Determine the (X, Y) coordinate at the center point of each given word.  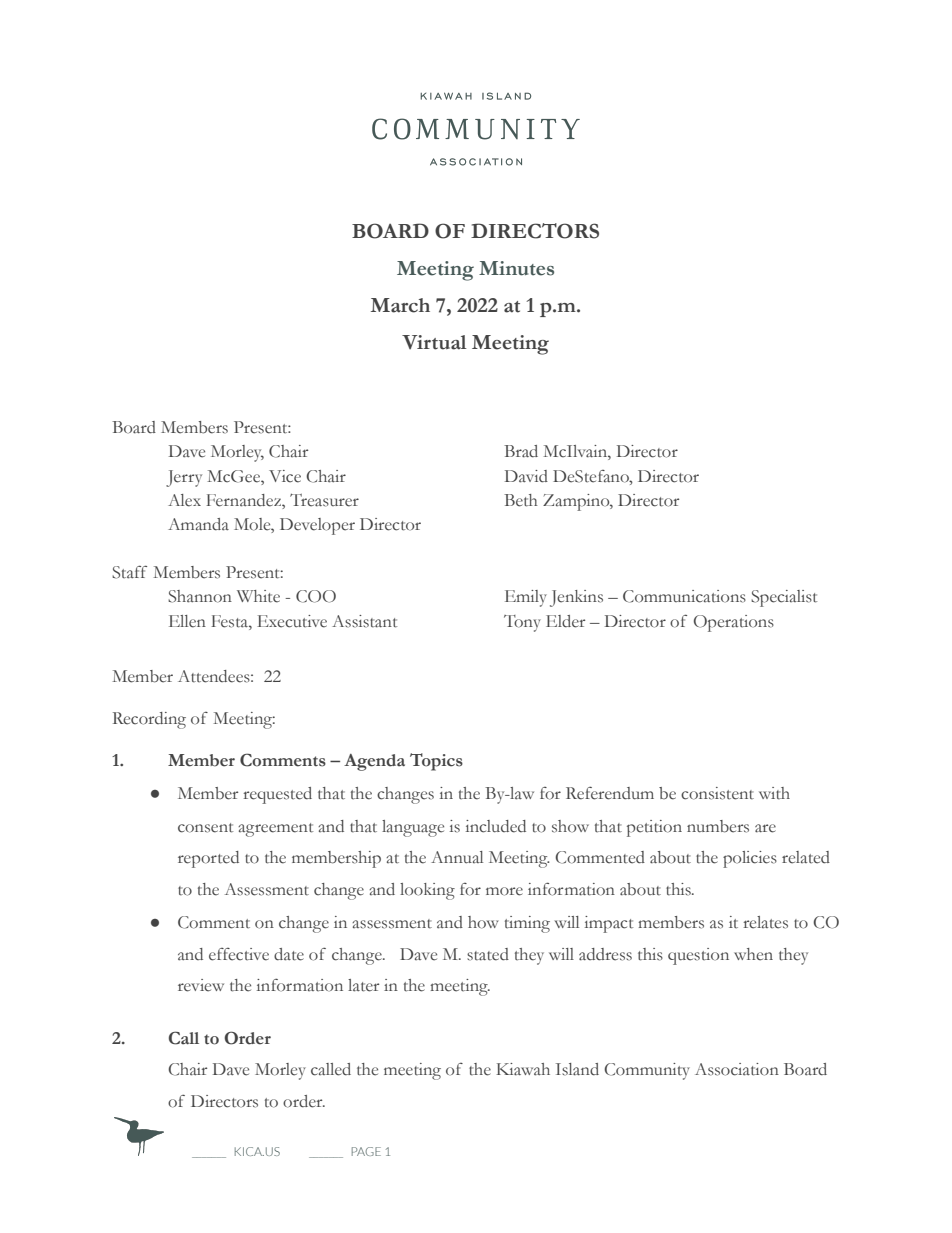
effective (239, 954)
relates (765, 922)
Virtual (434, 342)
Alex (184, 500)
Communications (684, 596)
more (504, 891)
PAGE (366, 1151)
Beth (521, 500)
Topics (436, 762)
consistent (717, 793)
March (400, 305)
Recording (149, 720)
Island (577, 1069)
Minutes (516, 268)
